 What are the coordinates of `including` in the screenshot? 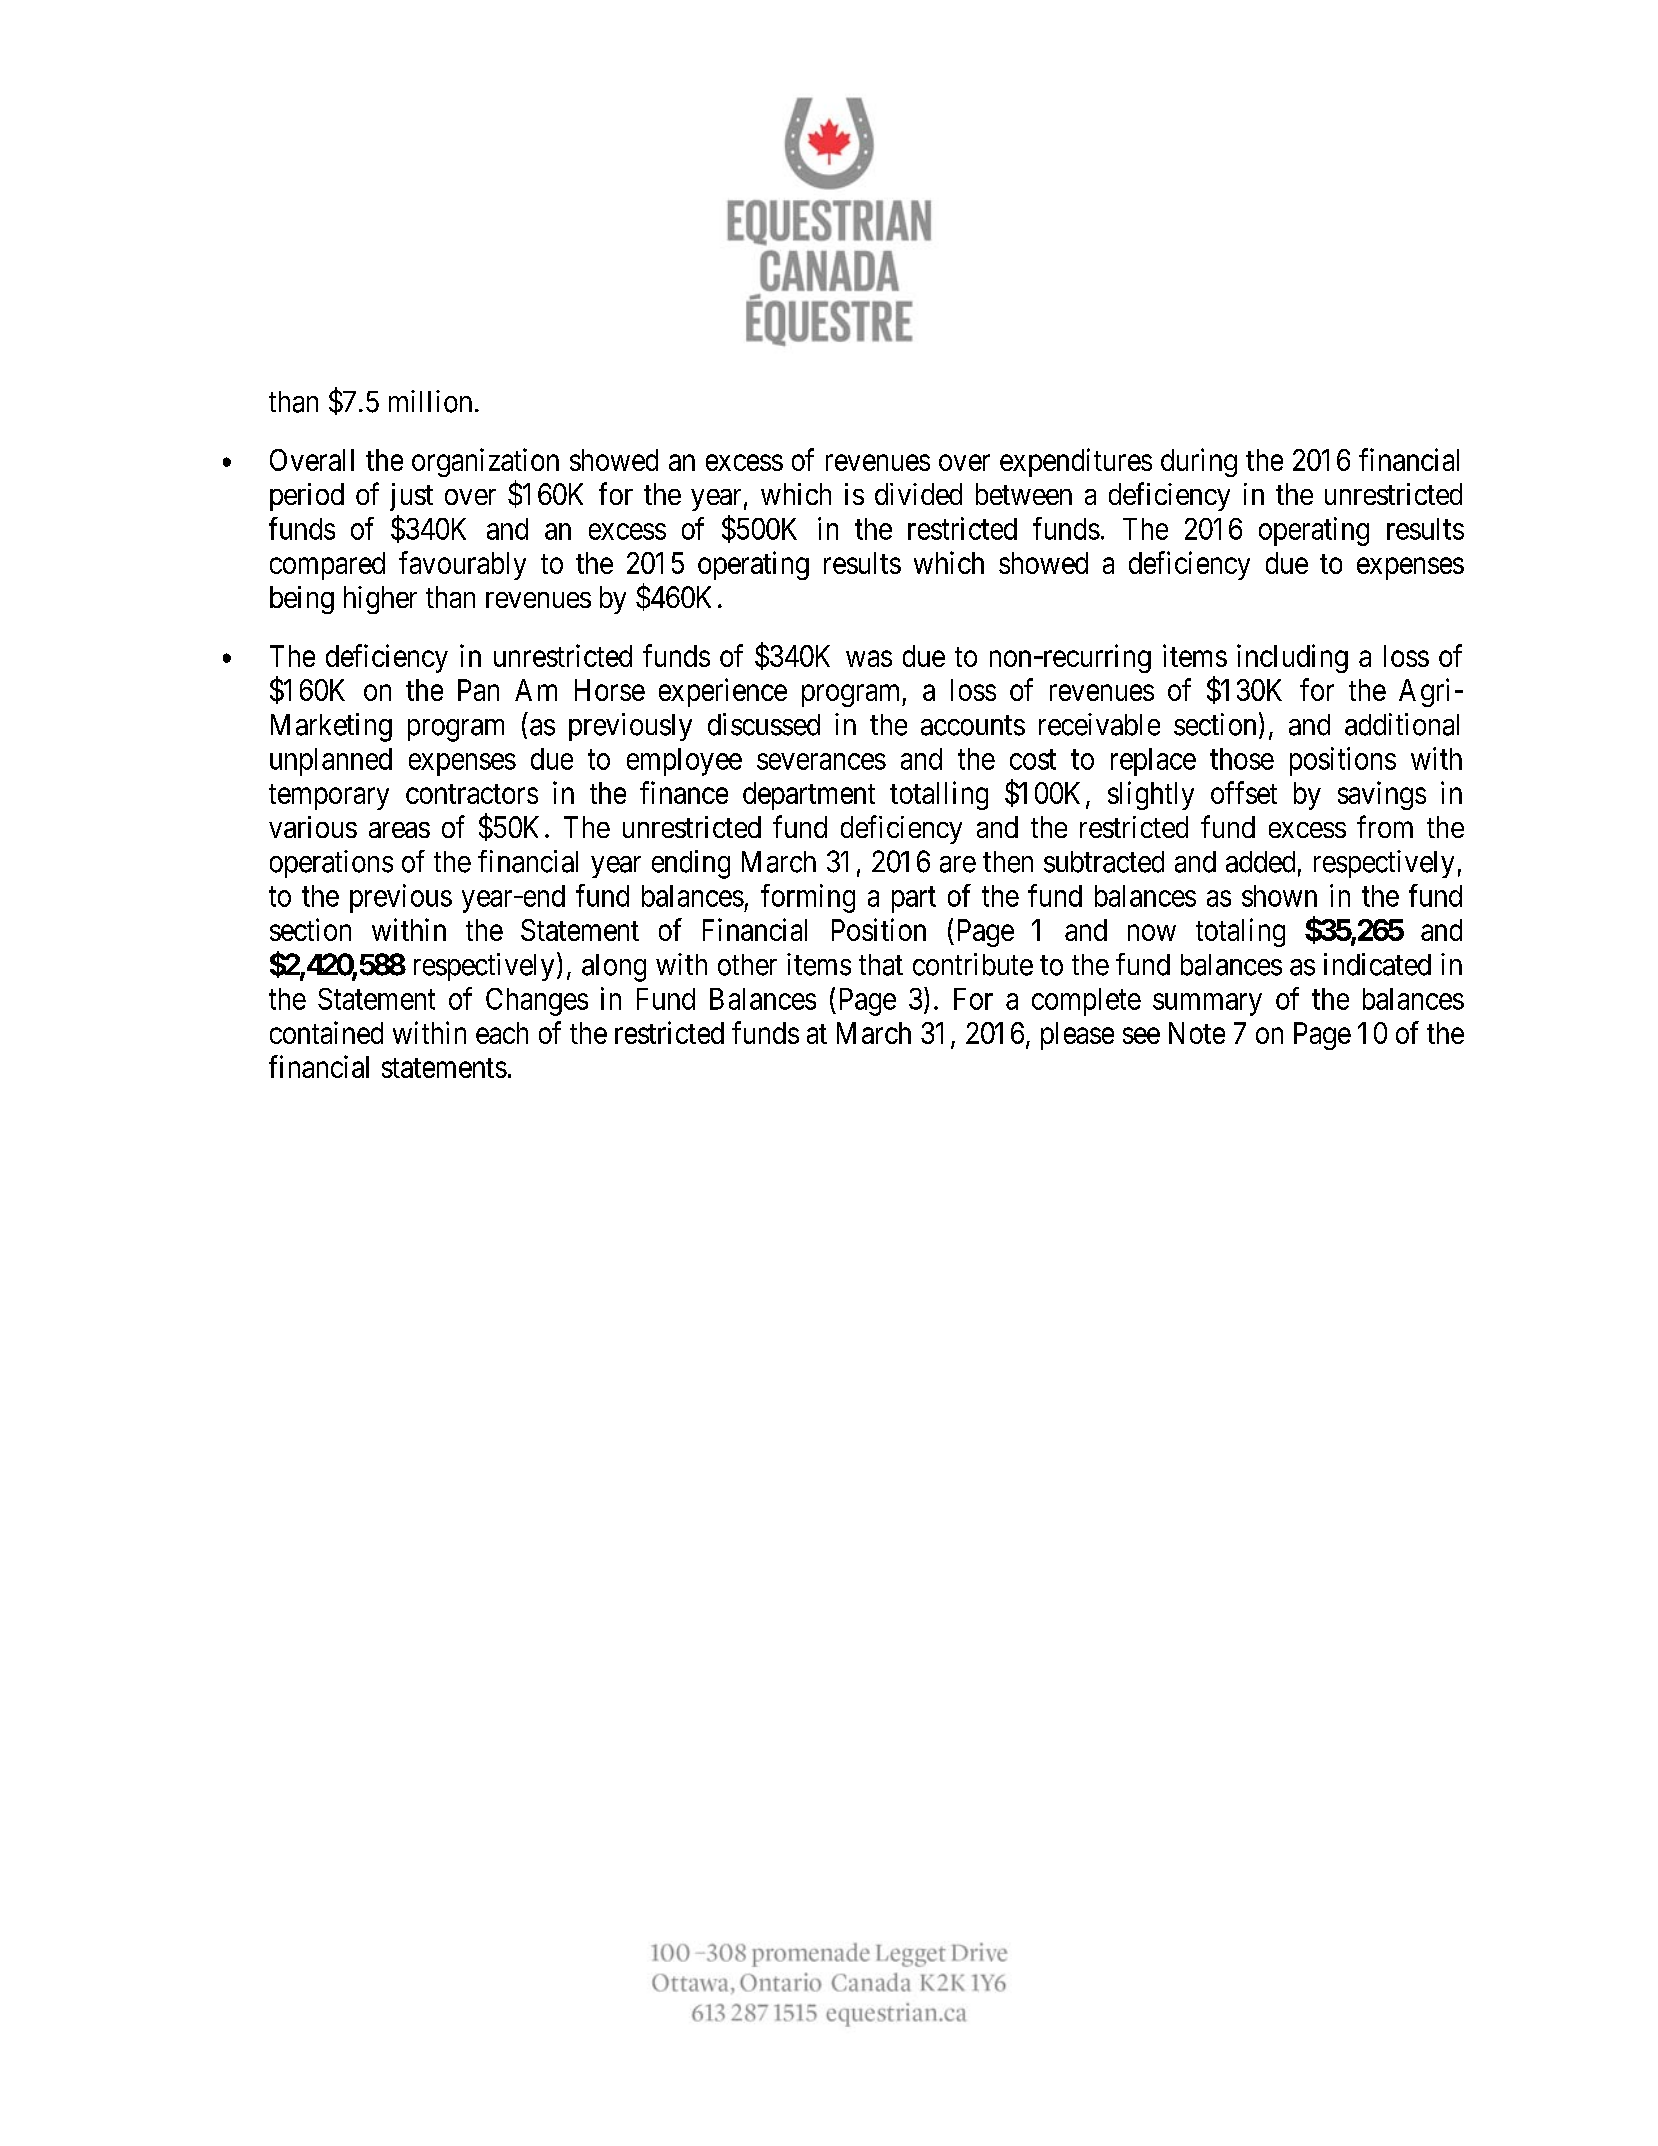 It's located at (1292, 658).
